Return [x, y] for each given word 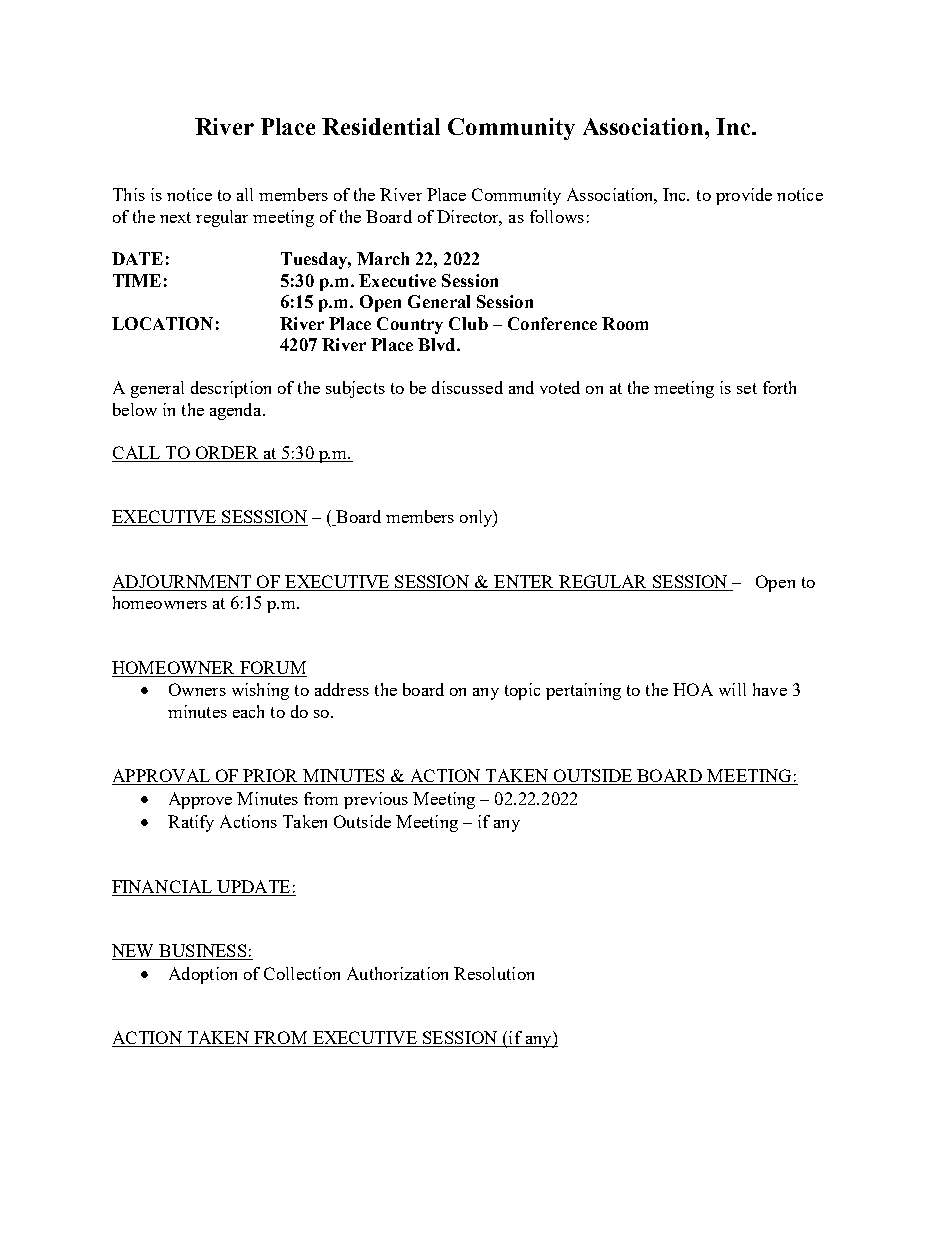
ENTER [523, 581]
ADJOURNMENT [182, 581]
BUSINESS [203, 952]
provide [744, 196]
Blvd [438, 344]
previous [376, 800]
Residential [381, 126]
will [732, 689]
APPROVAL [162, 777]
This [129, 194]
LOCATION [162, 323]
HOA [693, 689]
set [747, 388]
